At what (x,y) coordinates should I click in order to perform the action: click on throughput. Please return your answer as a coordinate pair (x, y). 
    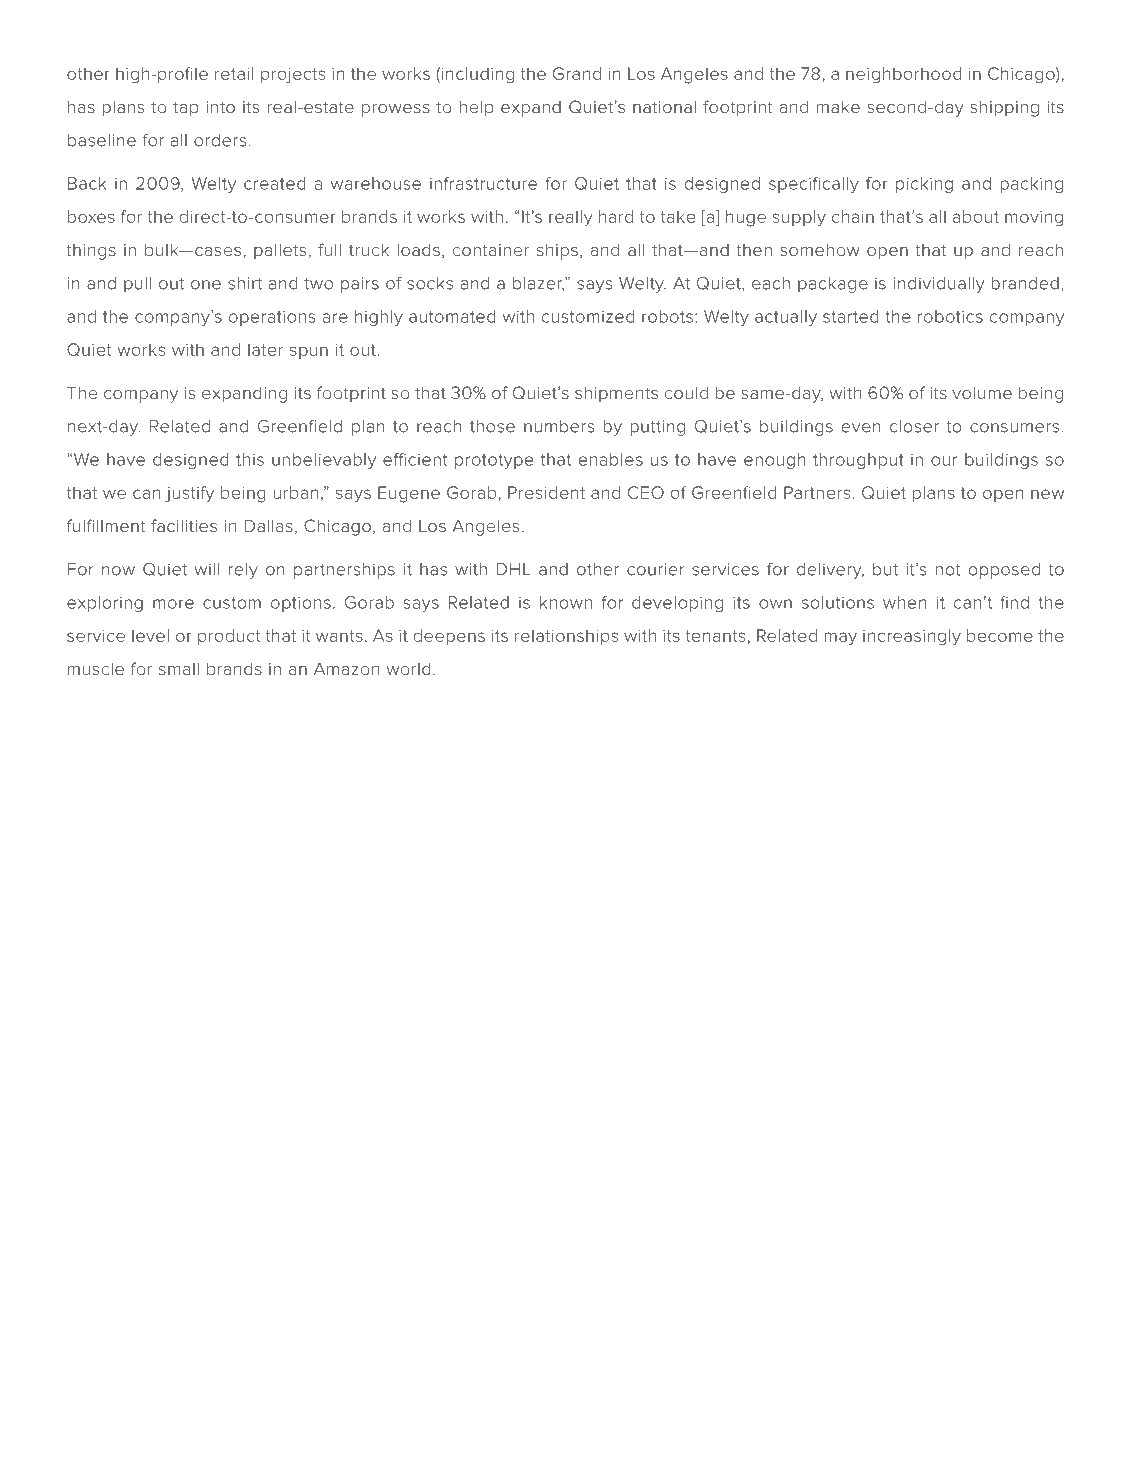
    Looking at the image, I should click on (858, 461).
